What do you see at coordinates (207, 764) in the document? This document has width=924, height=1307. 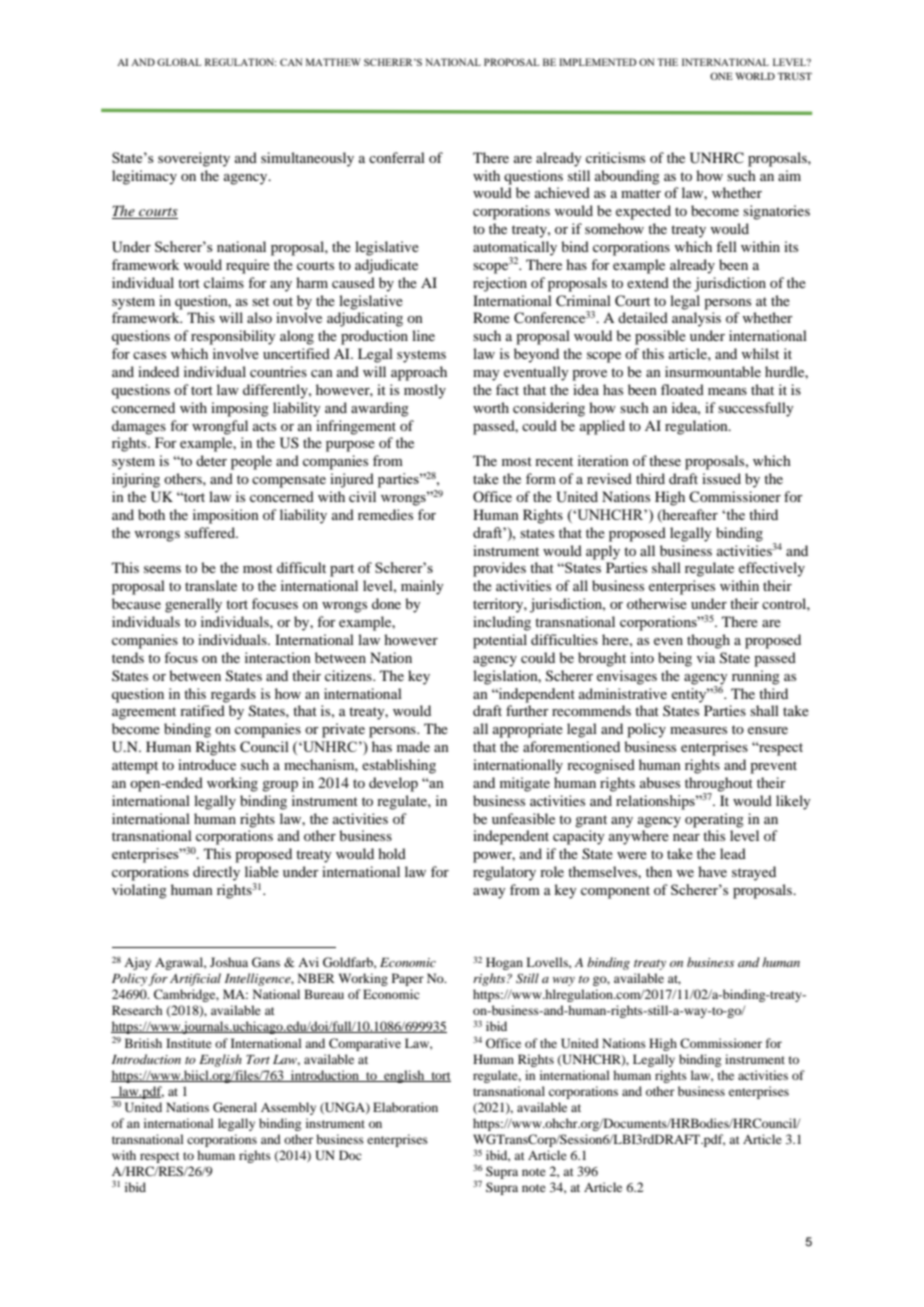 I see `introduce` at bounding box center [207, 764].
